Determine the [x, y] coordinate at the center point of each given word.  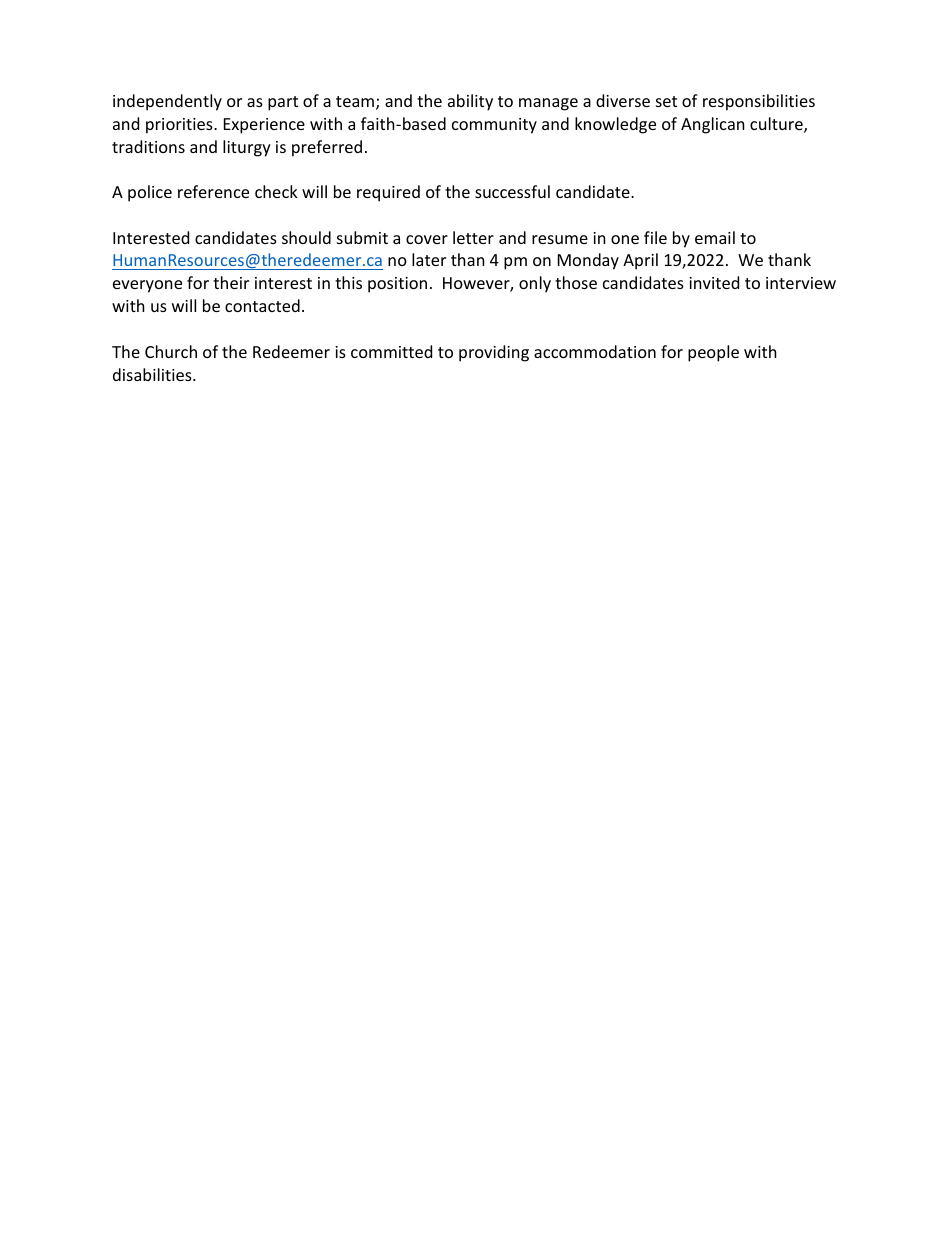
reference [213, 191]
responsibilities [759, 102]
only [535, 284]
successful [512, 191]
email [715, 237]
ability [470, 102]
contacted [262, 305]
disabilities [153, 374]
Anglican [713, 125]
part [283, 103]
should [306, 237]
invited [714, 282]
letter [473, 237]
